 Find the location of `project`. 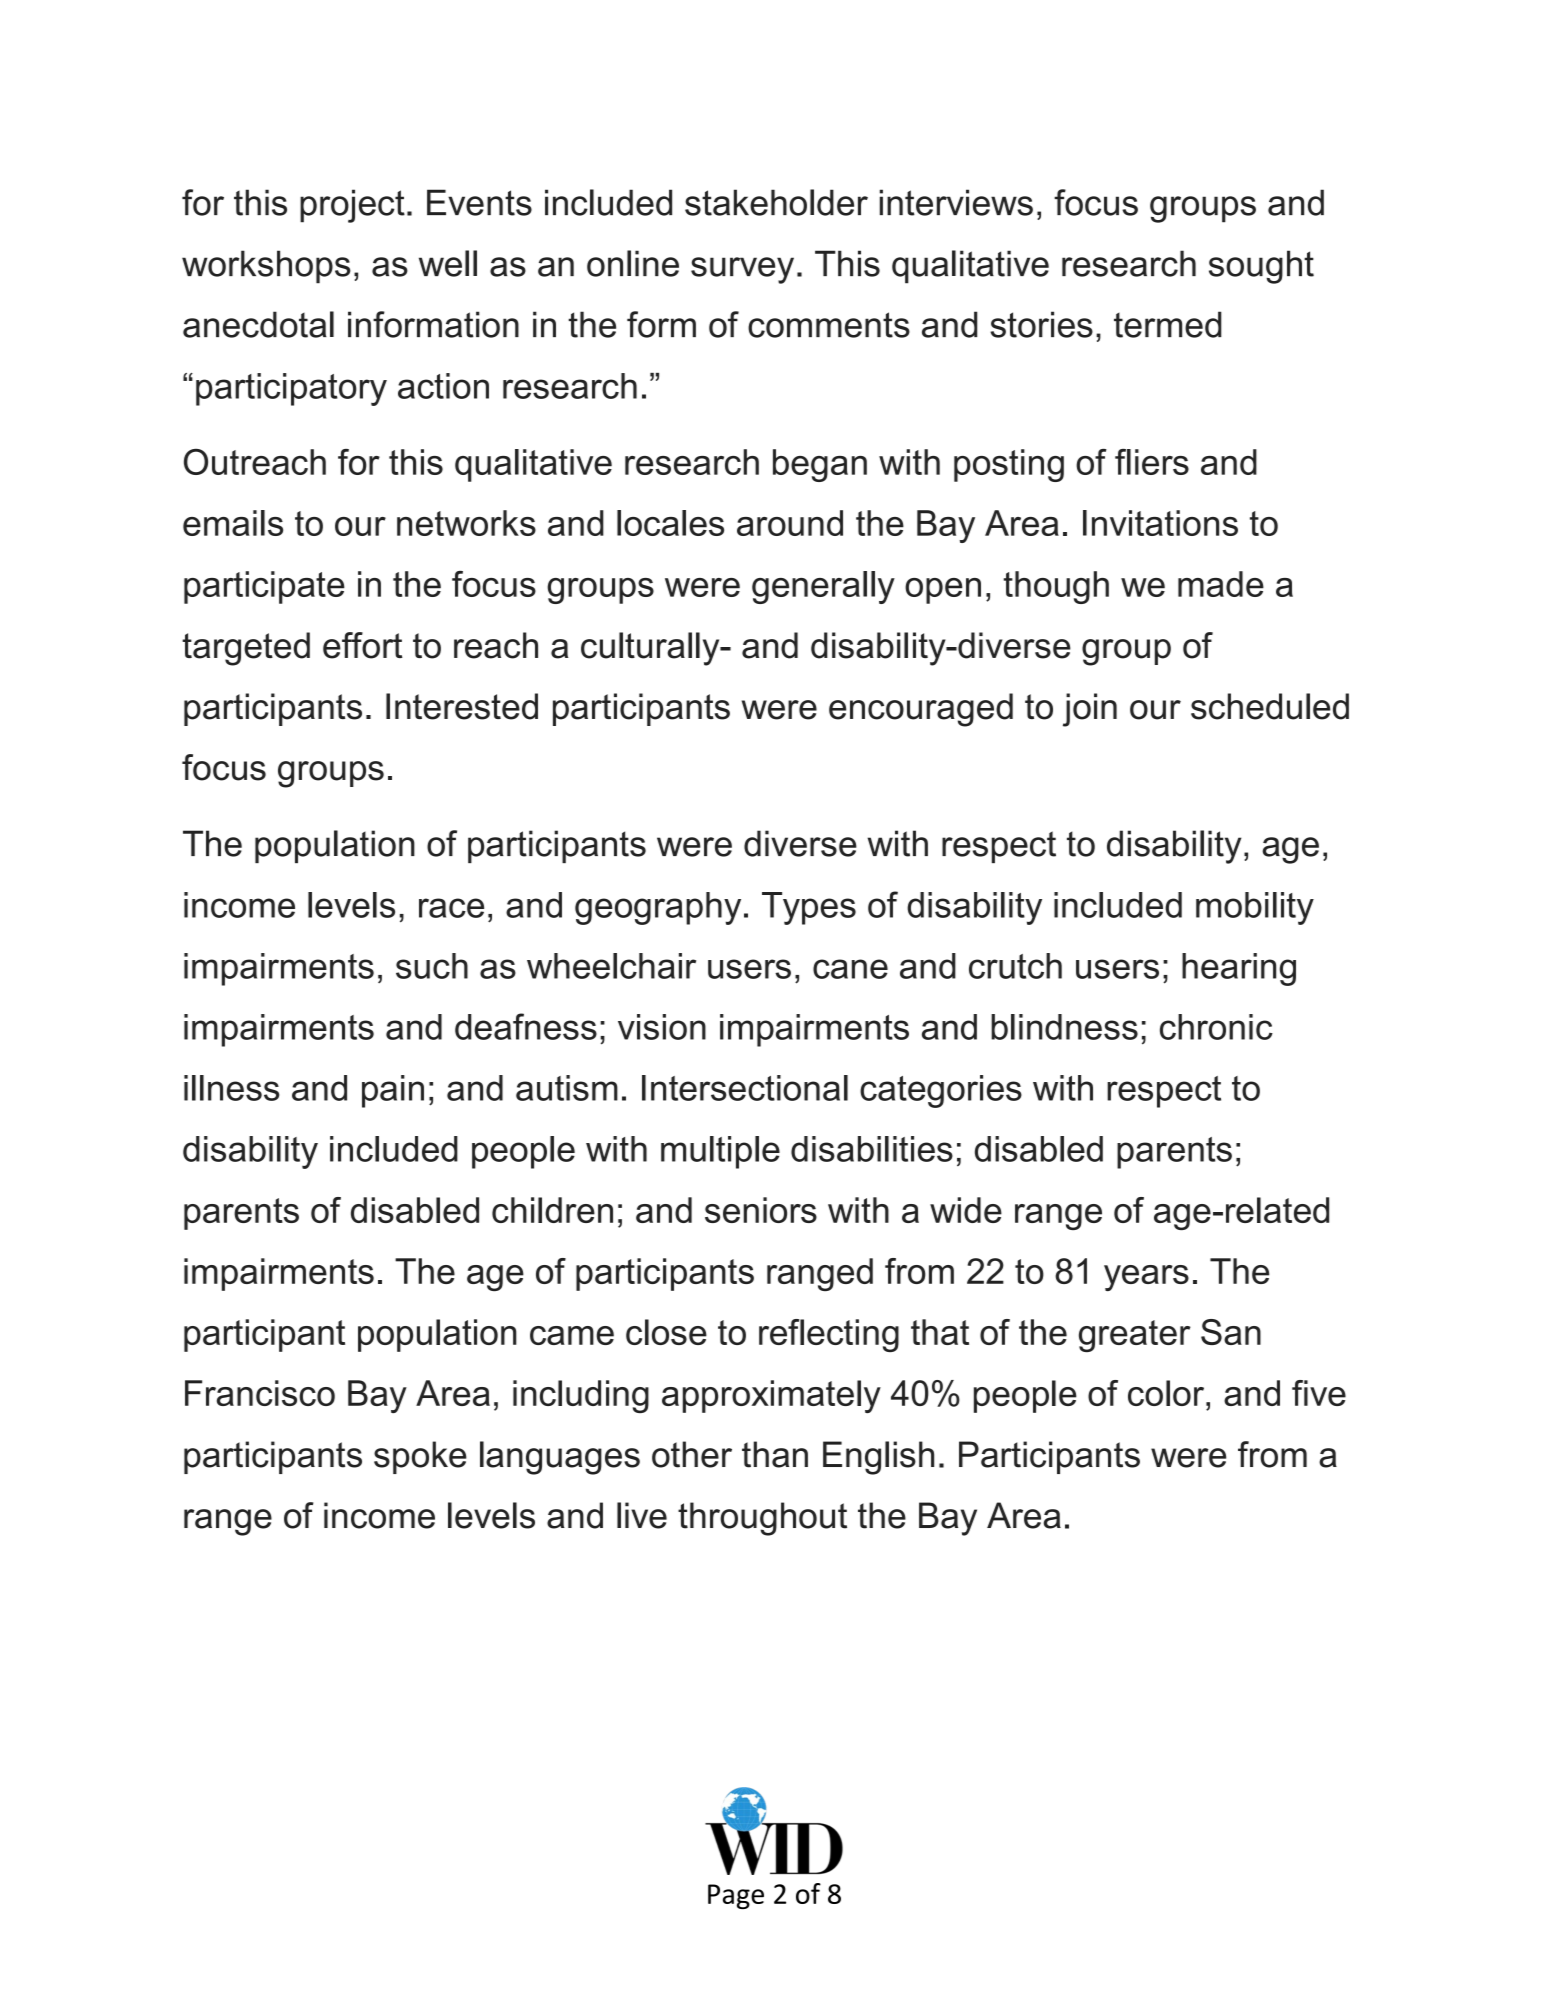

project is located at coordinates (352, 206).
